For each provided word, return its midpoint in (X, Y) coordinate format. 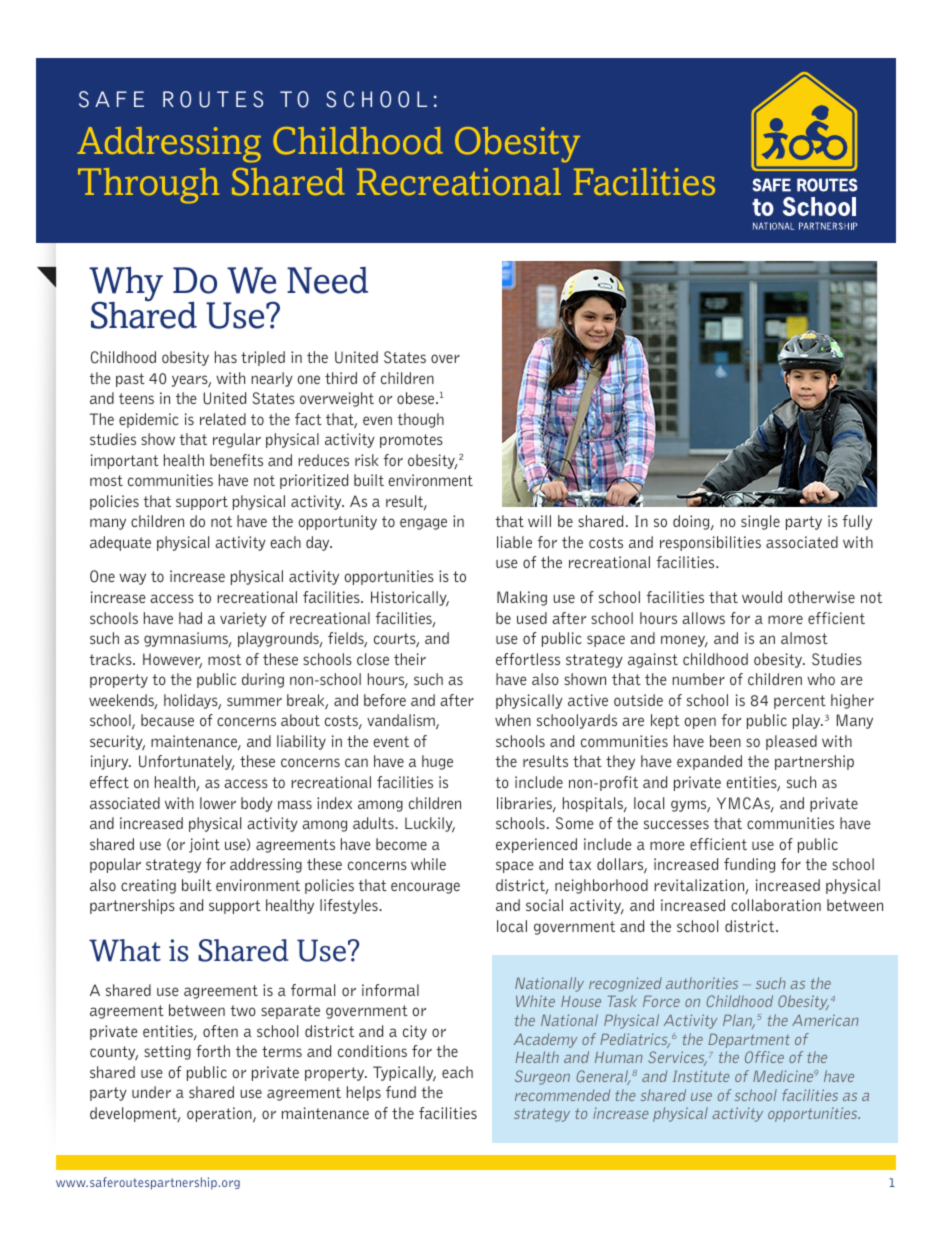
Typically (404, 1074)
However (172, 660)
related (223, 419)
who (821, 679)
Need (327, 280)
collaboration (776, 905)
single (760, 522)
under (151, 1092)
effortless (528, 659)
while (428, 864)
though (420, 420)
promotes (411, 441)
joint (204, 845)
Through (148, 186)
